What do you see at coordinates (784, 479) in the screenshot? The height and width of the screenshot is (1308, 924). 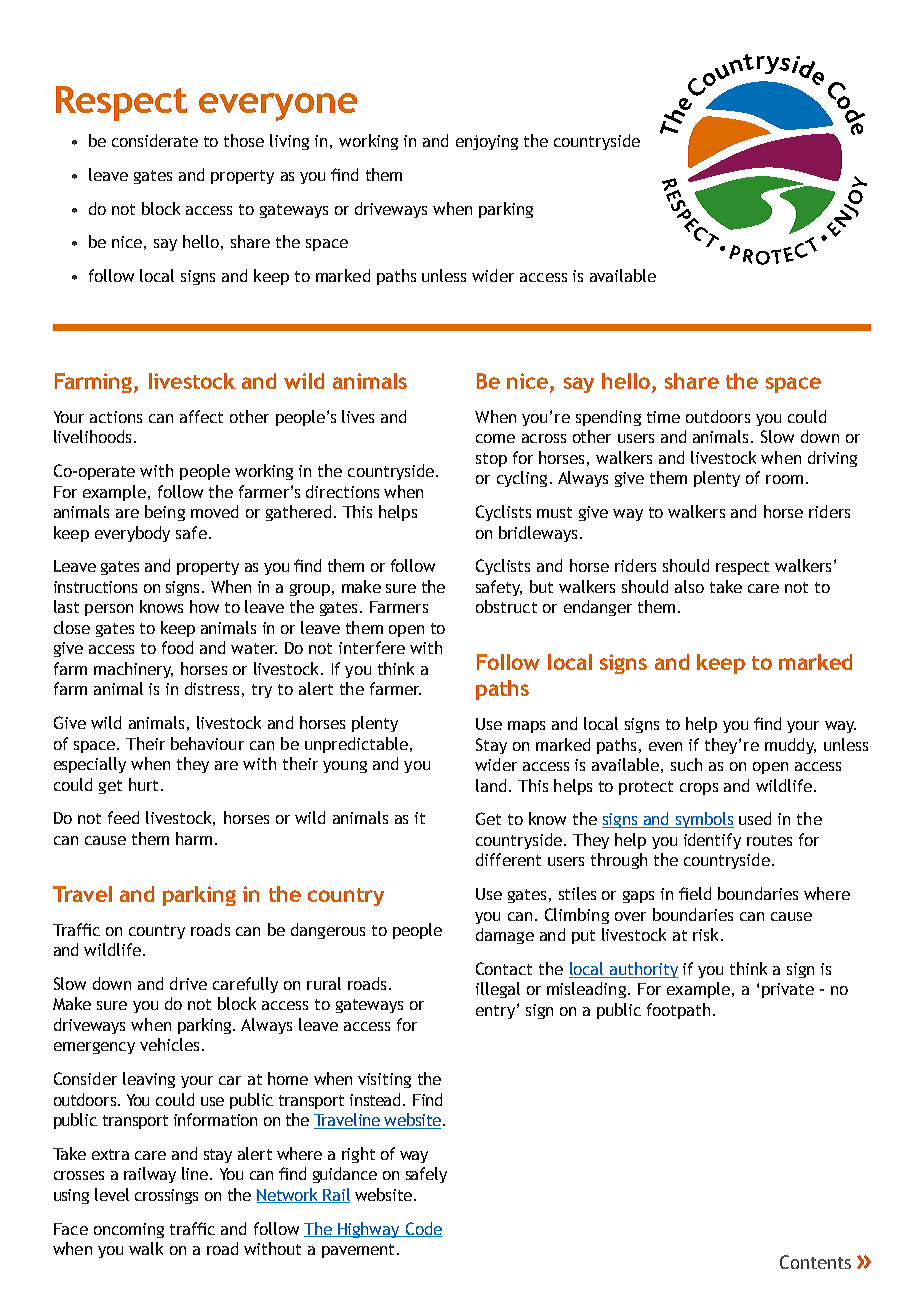 I see `room` at bounding box center [784, 479].
